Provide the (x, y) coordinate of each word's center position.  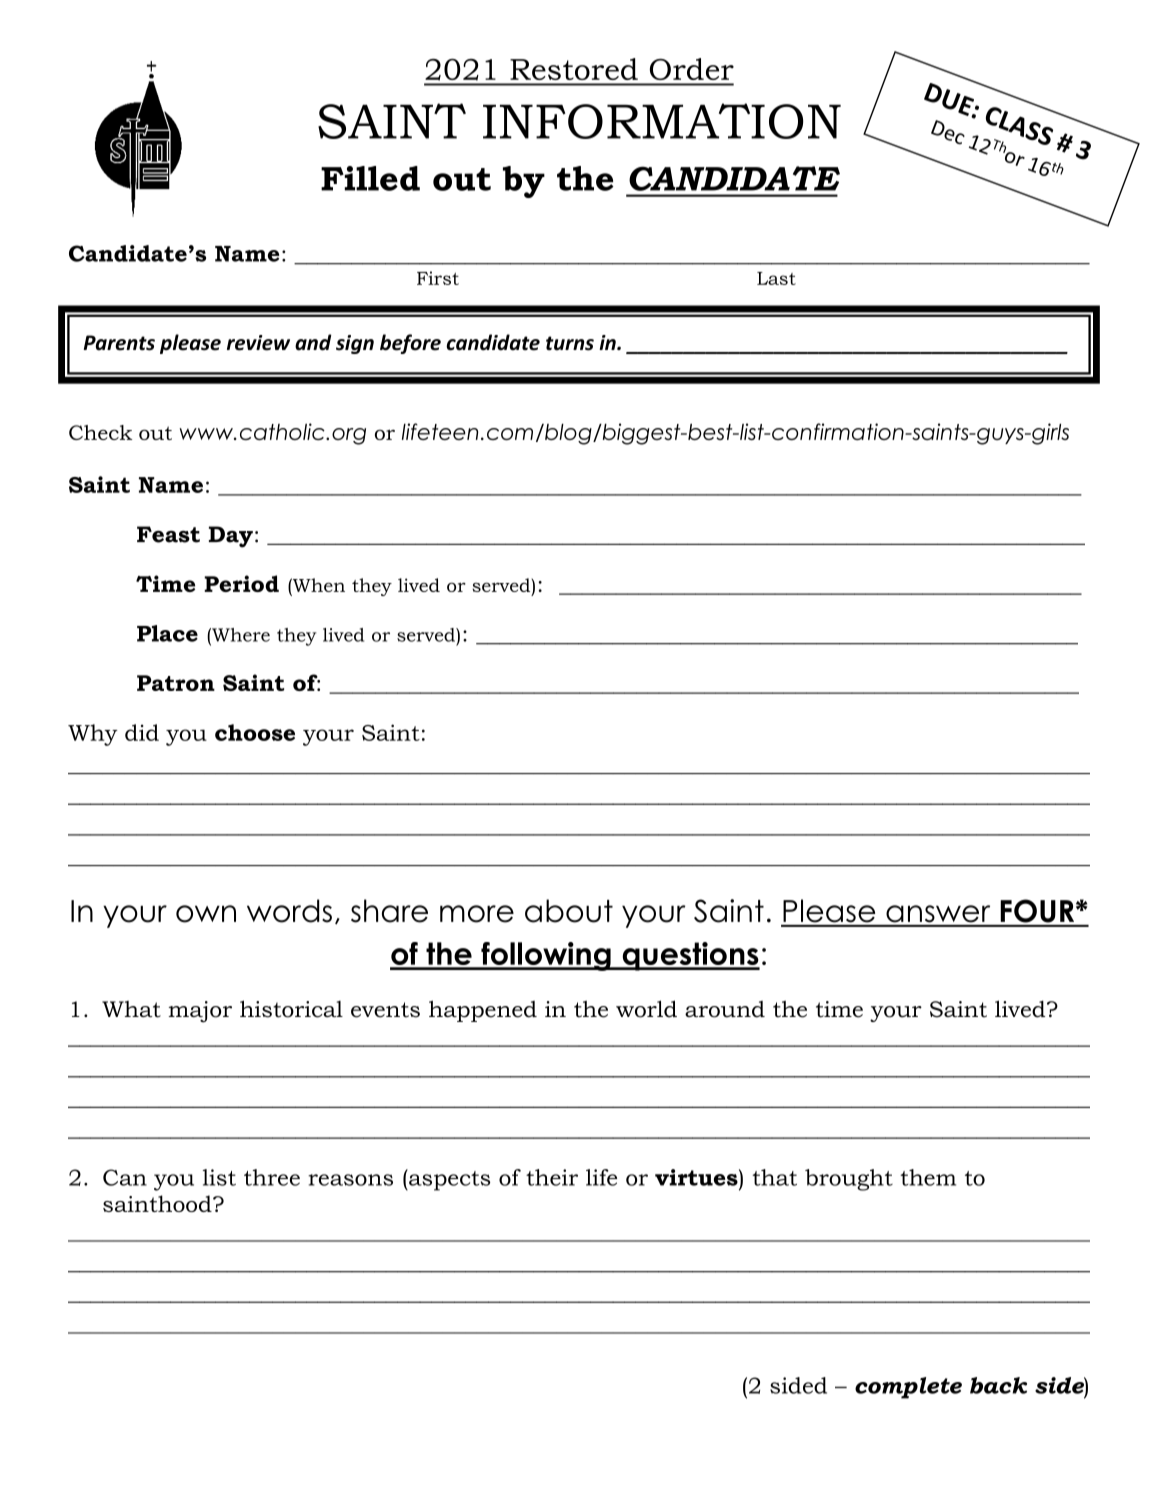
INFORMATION (662, 121)
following (546, 956)
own (206, 914)
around (725, 1009)
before (410, 344)
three (272, 1177)
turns (570, 343)
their (552, 1177)
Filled (370, 178)
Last (776, 278)
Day (231, 537)
